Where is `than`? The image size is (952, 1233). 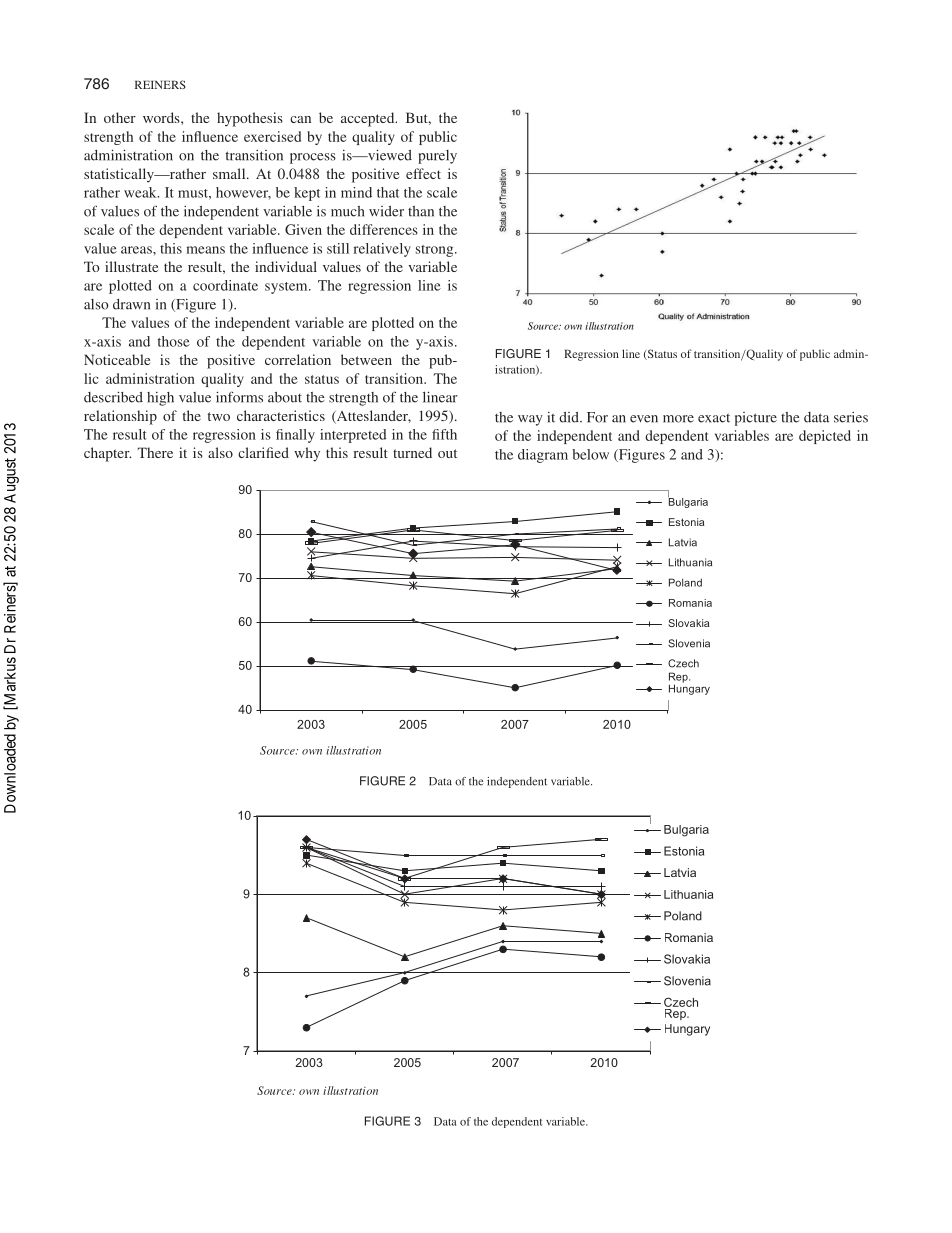 than is located at coordinates (421, 211).
